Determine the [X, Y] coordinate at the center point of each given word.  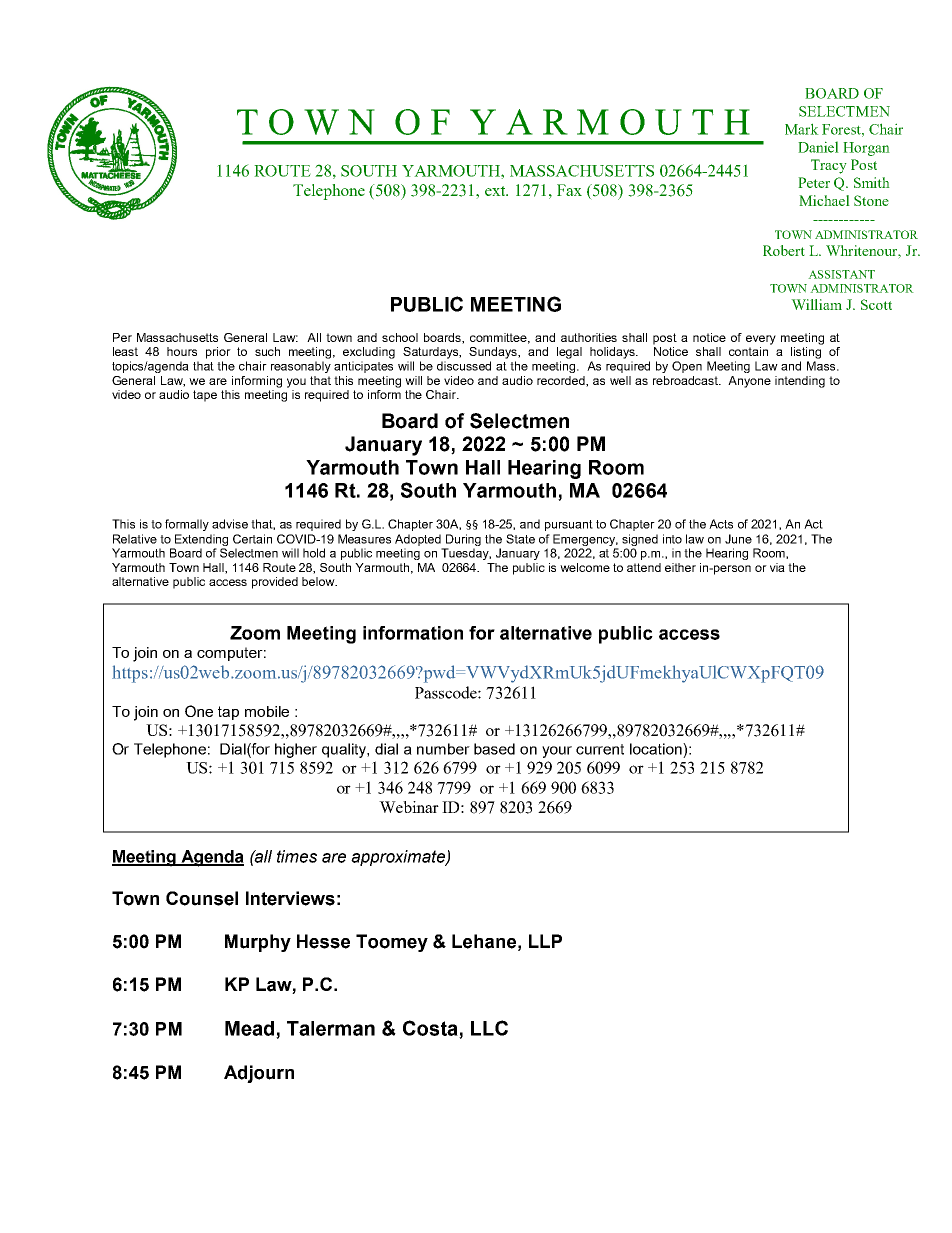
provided [275, 583]
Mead [251, 1029]
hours [182, 351]
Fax [569, 190]
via [777, 567]
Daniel [818, 147]
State [520, 539]
